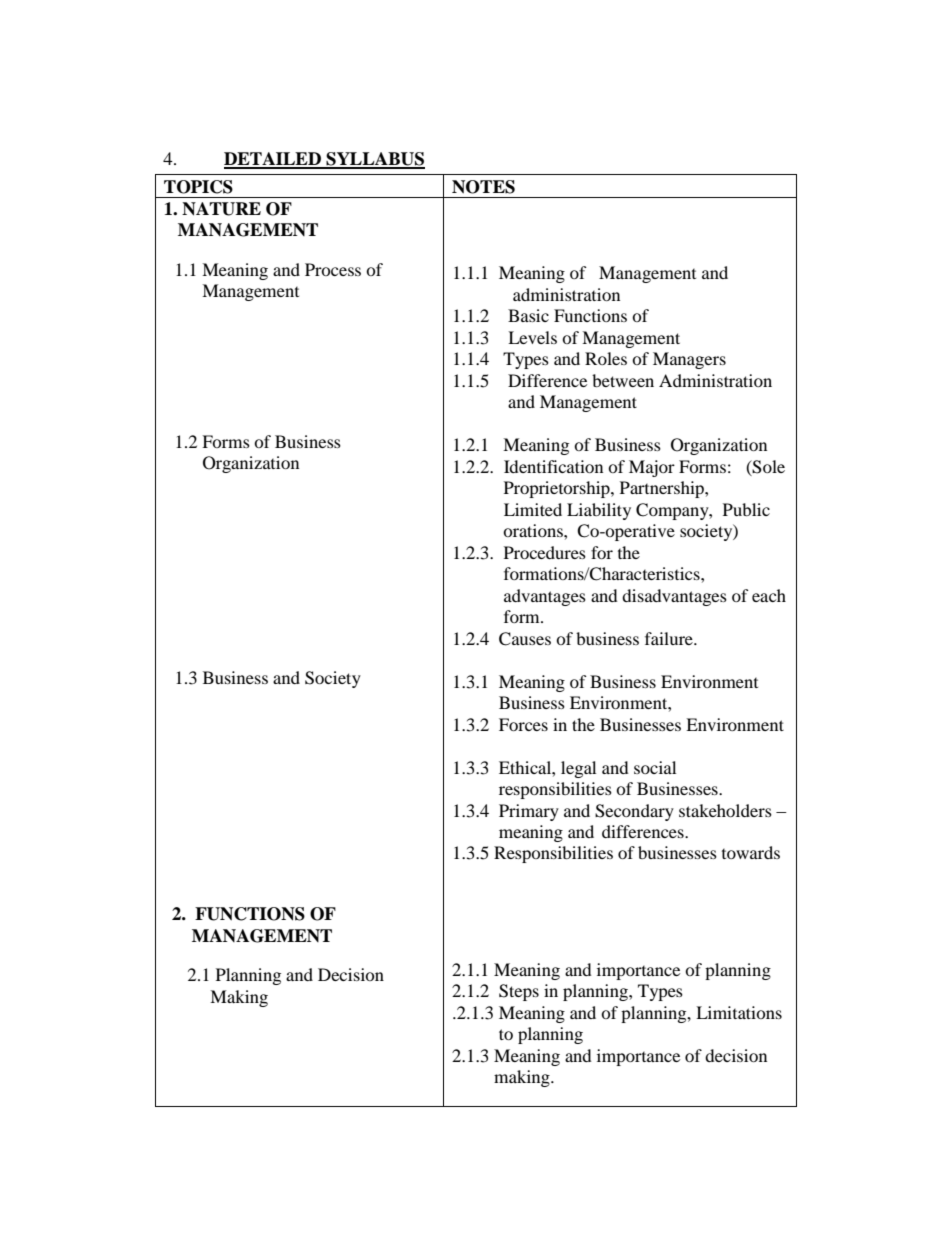  What do you see at coordinates (483, 187) in the document?
I see `NOTES` at bounding box center [483, 187].
